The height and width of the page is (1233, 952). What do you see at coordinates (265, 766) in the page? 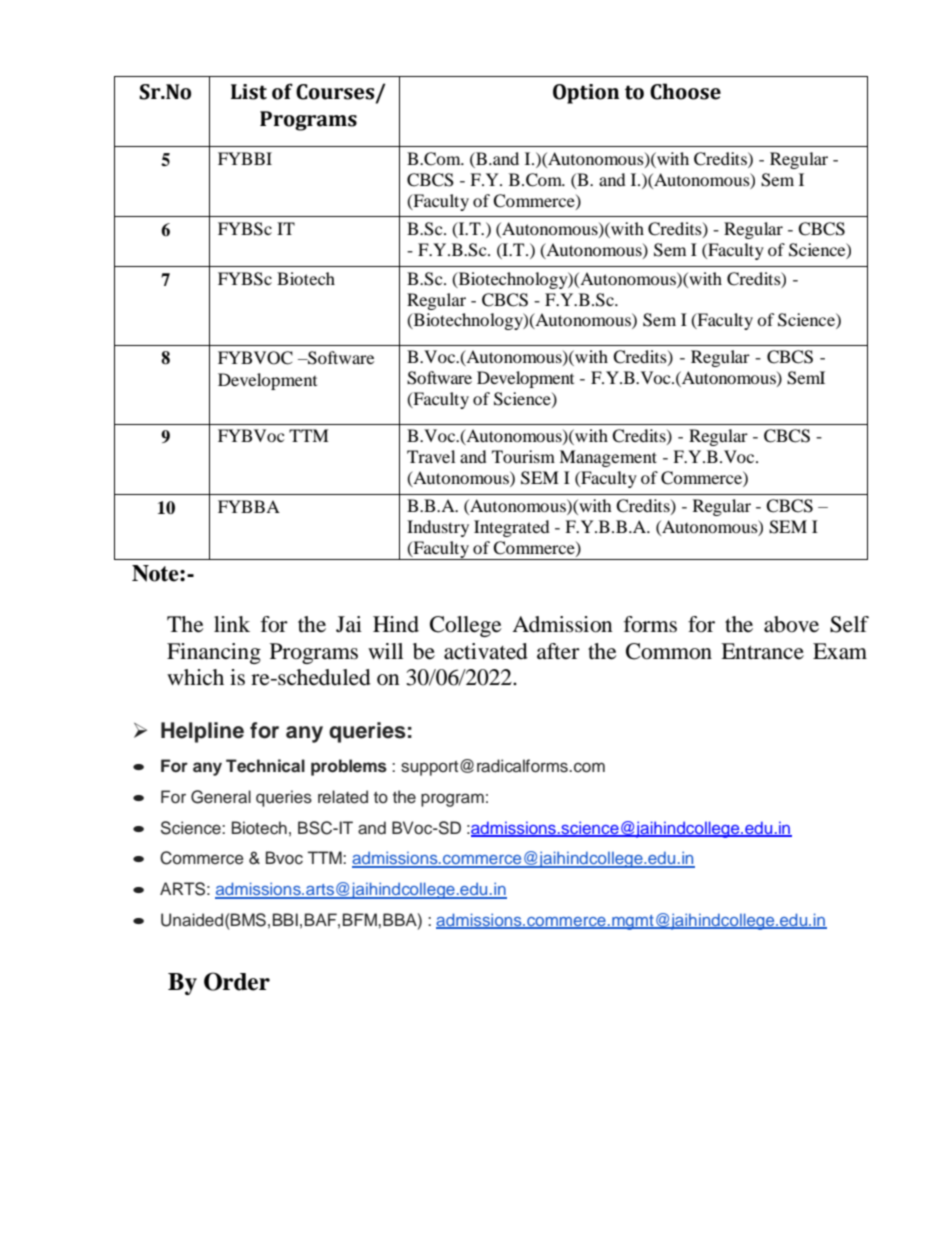
I see `Technical` at bounding box center [265, 766].
